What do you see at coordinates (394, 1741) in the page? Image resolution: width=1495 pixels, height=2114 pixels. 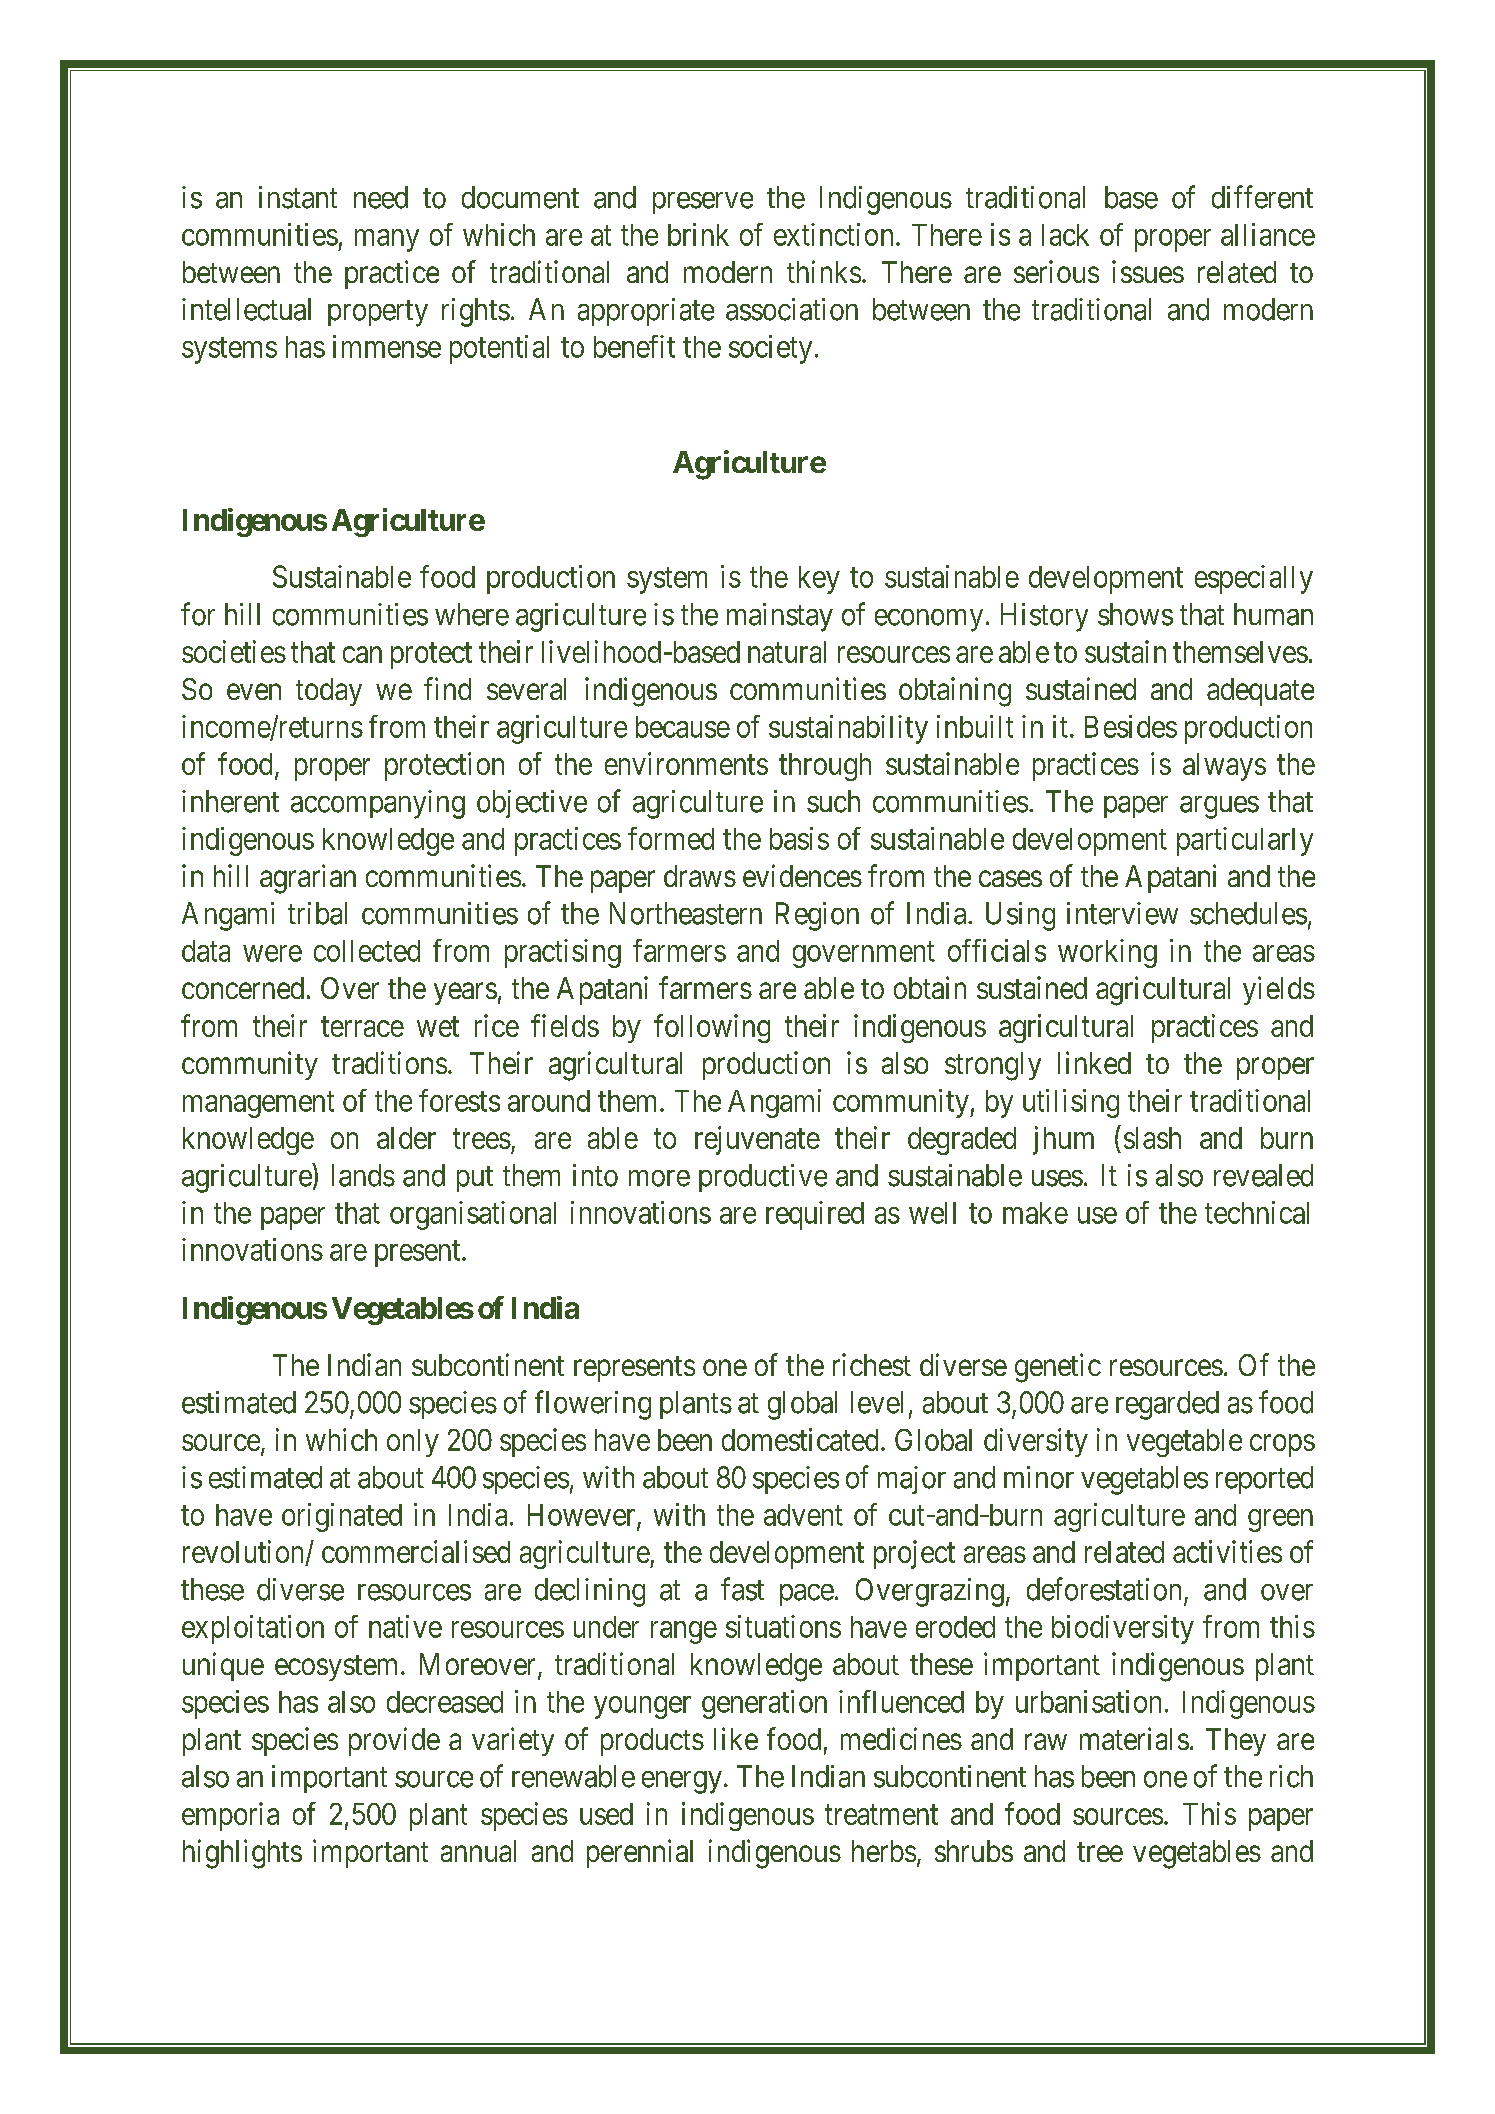 I see `provide` at bounding box center [394, 1741].
